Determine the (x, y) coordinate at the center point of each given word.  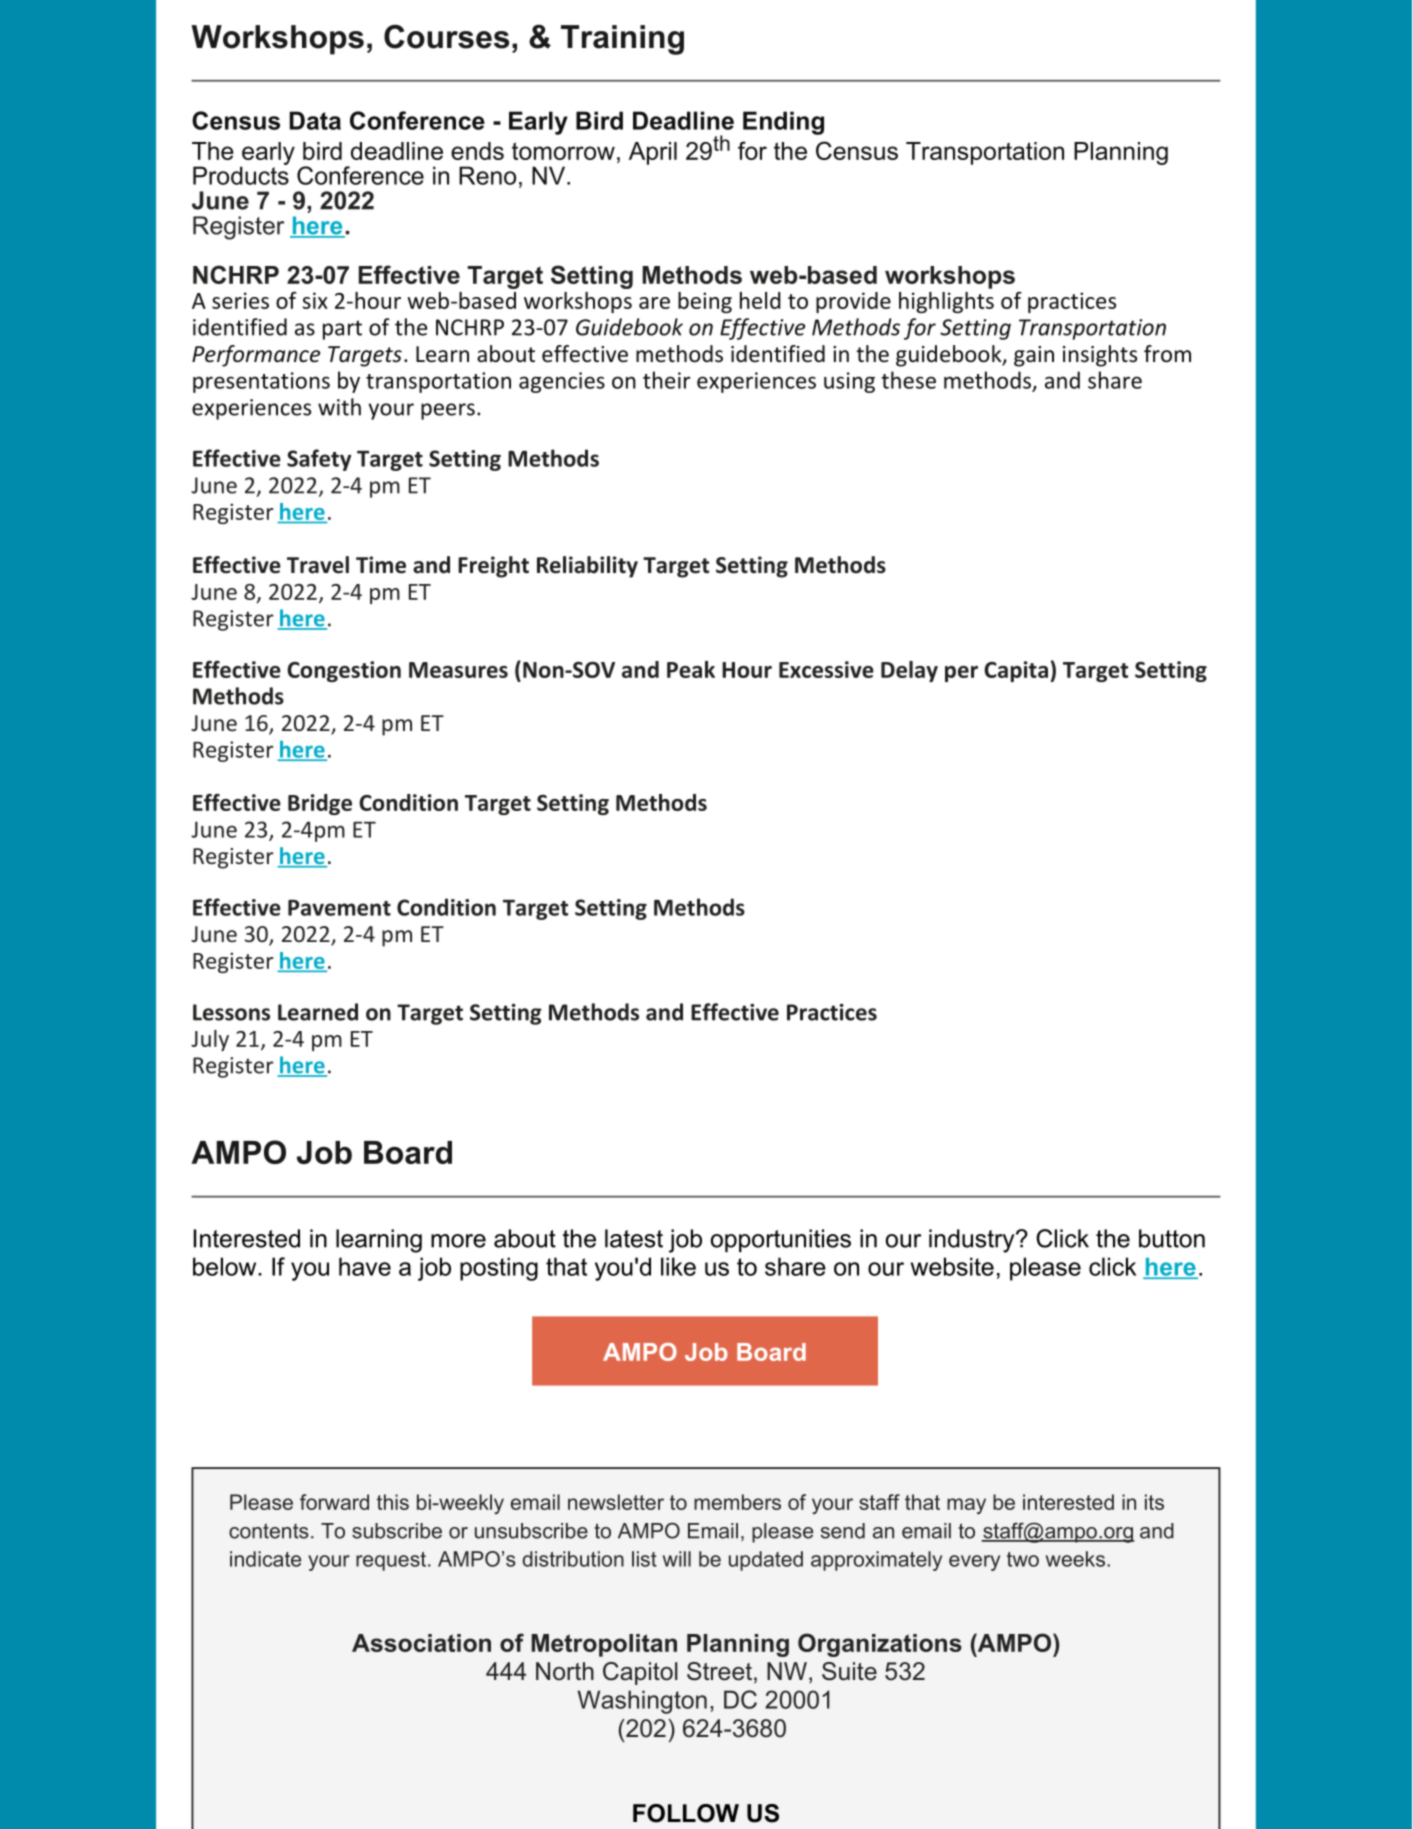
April (653, 153)
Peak (691, 669)
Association (421, 1643)
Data (315, 120)
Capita (1016, 671)
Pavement (339, 908)
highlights (946, 302)
